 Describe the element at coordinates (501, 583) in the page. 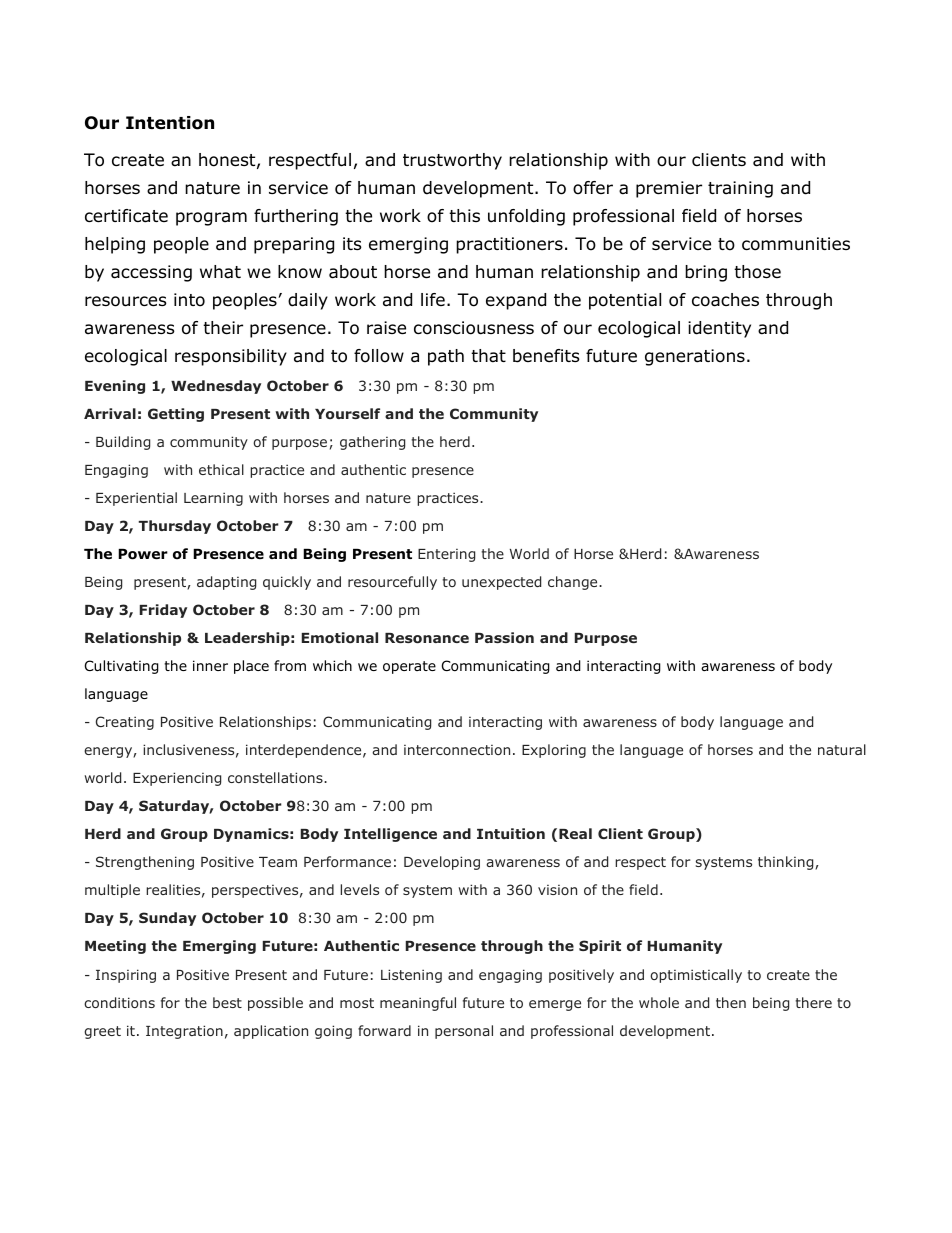

I see `unexpected` at that location.
